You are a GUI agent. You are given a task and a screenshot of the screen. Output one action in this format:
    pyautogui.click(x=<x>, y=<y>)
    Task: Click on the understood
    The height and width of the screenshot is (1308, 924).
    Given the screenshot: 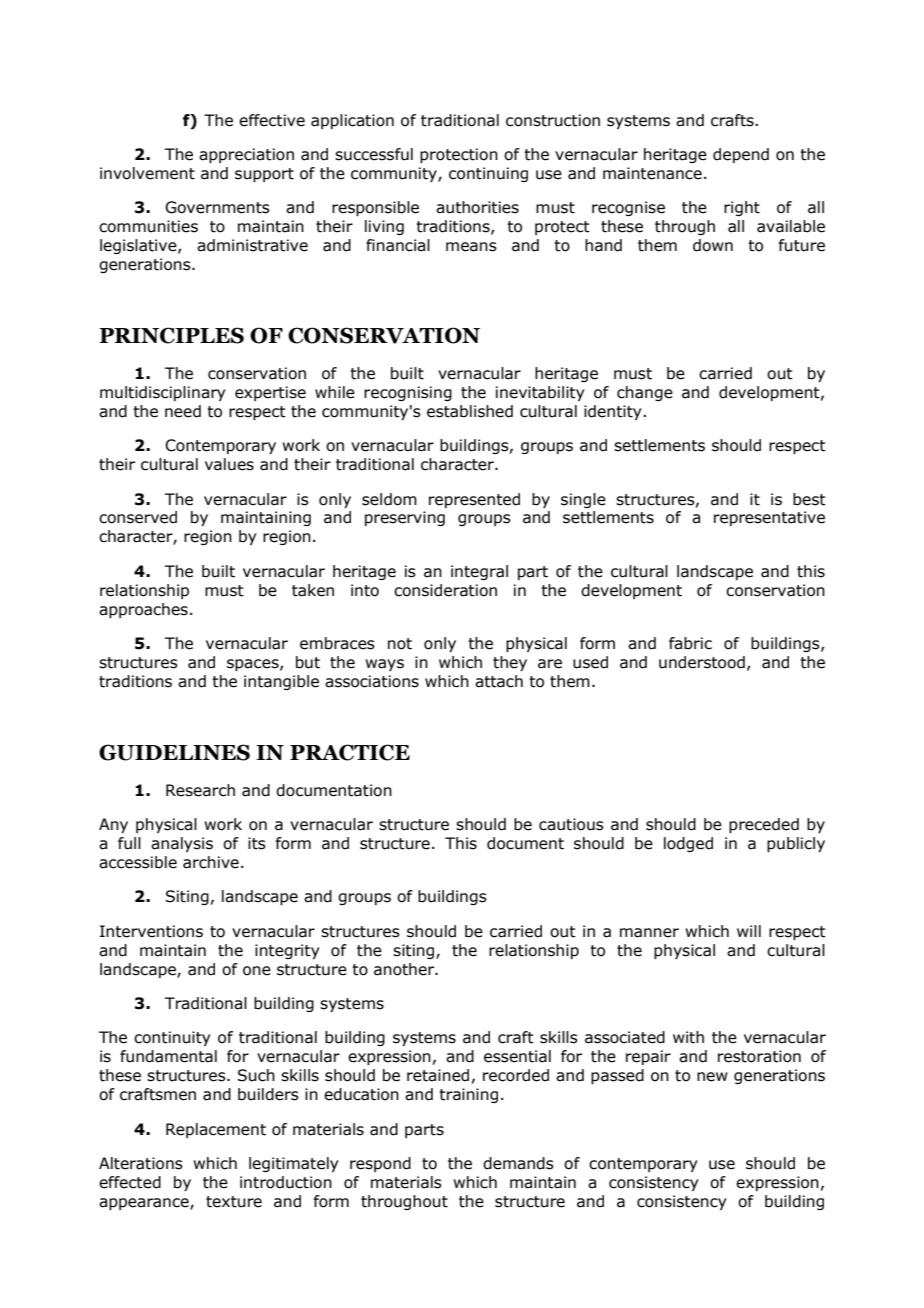 What is the action you would take?
    pyautogui.click(x=702, y=662)
